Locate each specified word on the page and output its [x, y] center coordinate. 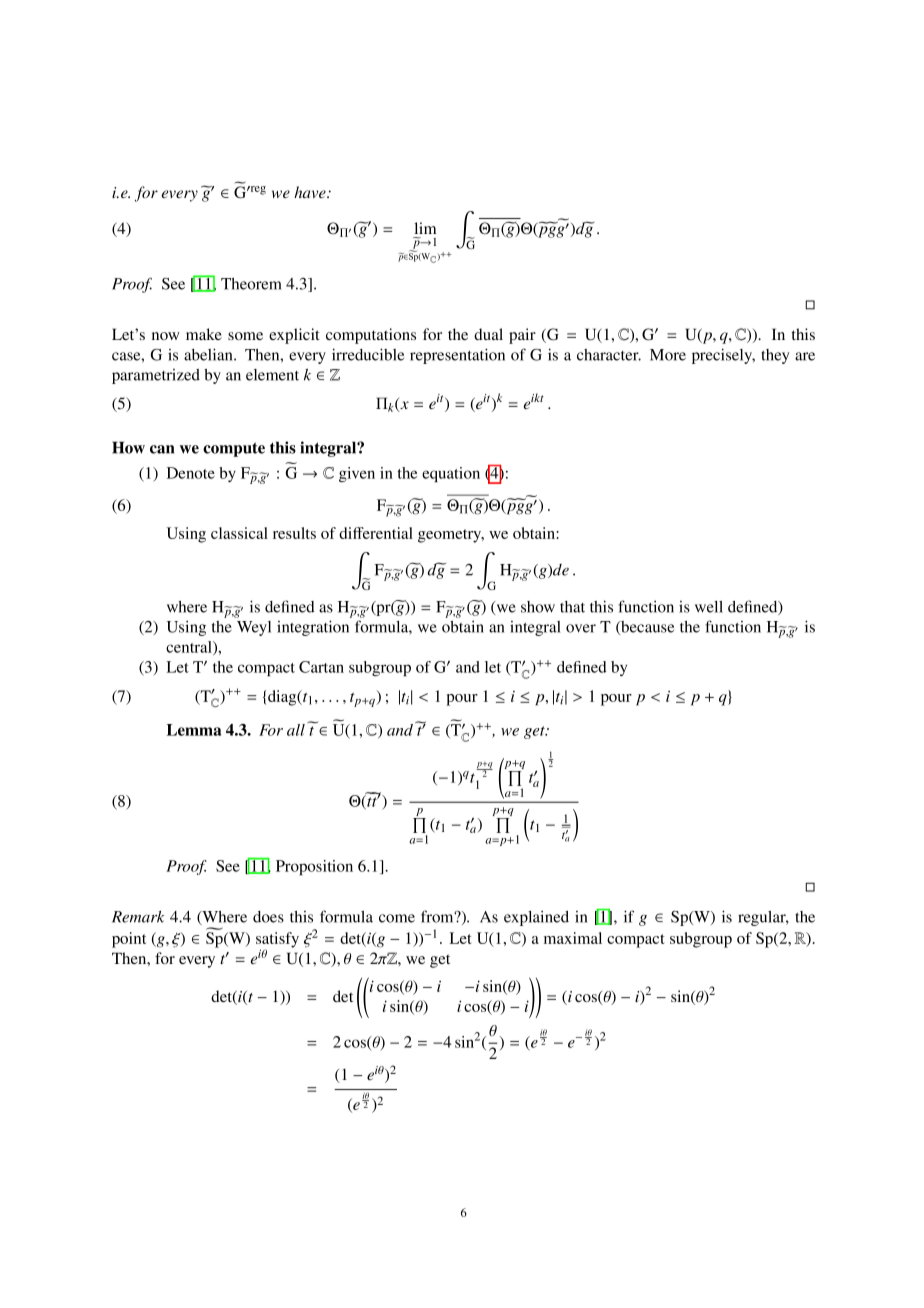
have [311, 192]
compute [234, 449]
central [190, 648]
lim [425, 228]
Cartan [321, 667]
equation [451, 474]
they [775, 356]
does [268, 917]
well [709, 607]
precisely [723, 356]
